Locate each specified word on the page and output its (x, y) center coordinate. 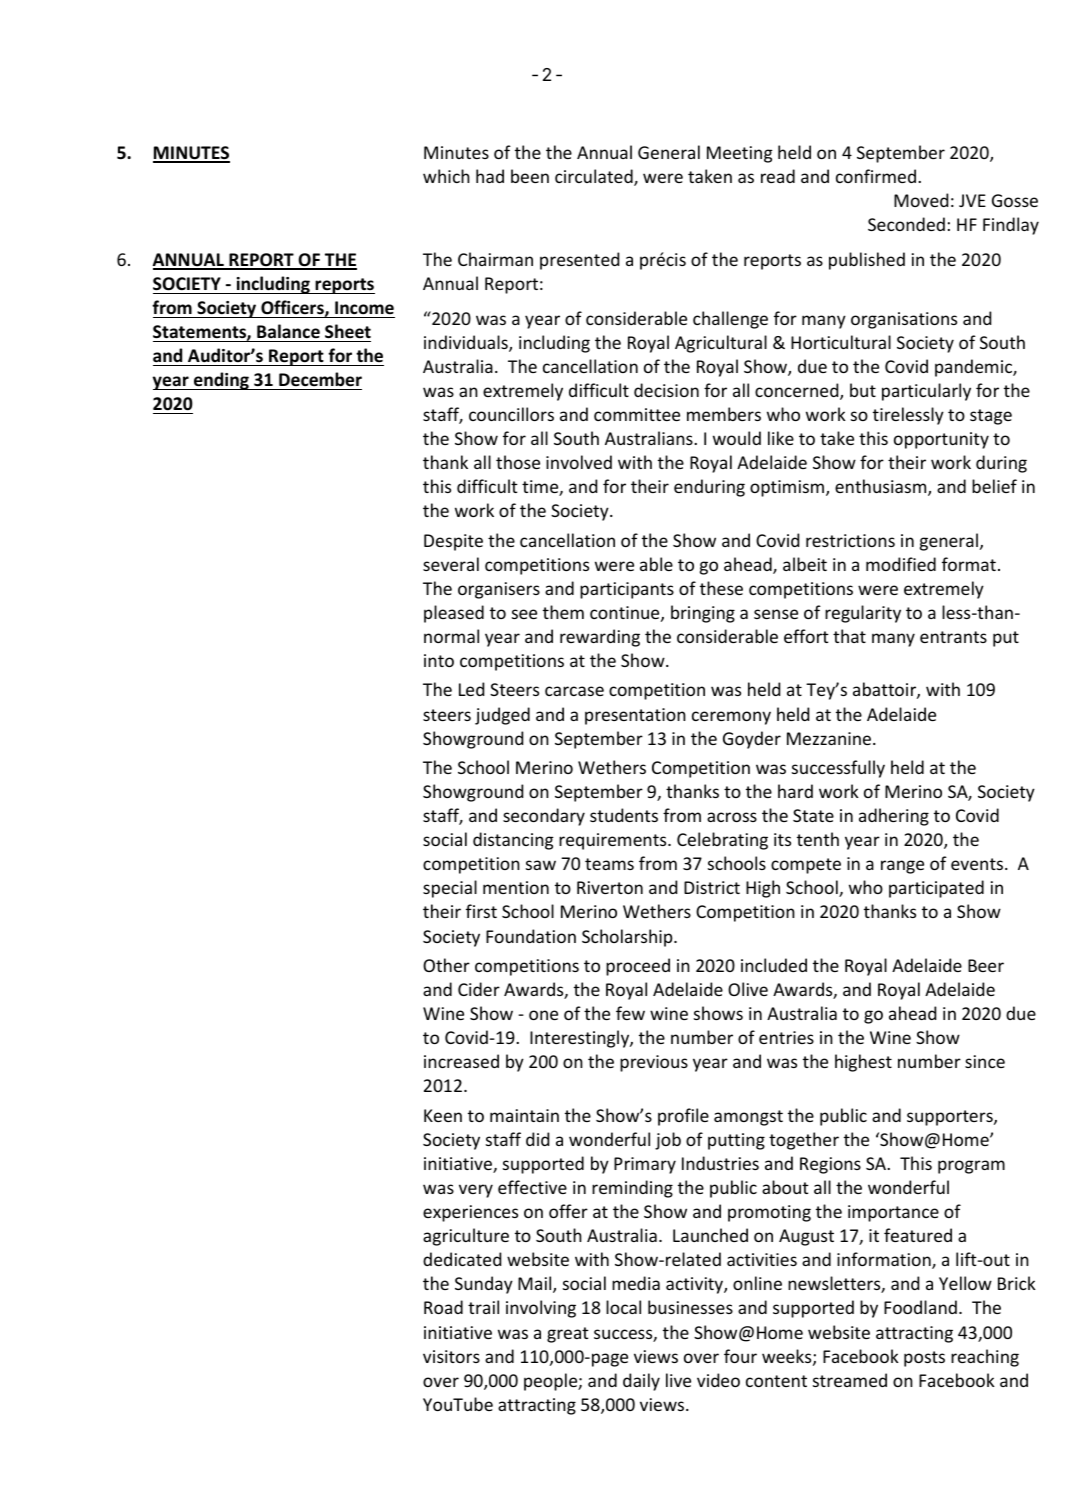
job (668, 1141)
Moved (921, 200)
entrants (953, 637)
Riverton (610, 887)
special (450, 889)
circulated (595, 177)
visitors (451, 1356)
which (446, 176)
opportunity (941, 440)
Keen (443, 1115)
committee (637, 414)
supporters (951, 1118)
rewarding (600, 638)
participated (936, 889)
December (320, 379)
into (439, 660)
